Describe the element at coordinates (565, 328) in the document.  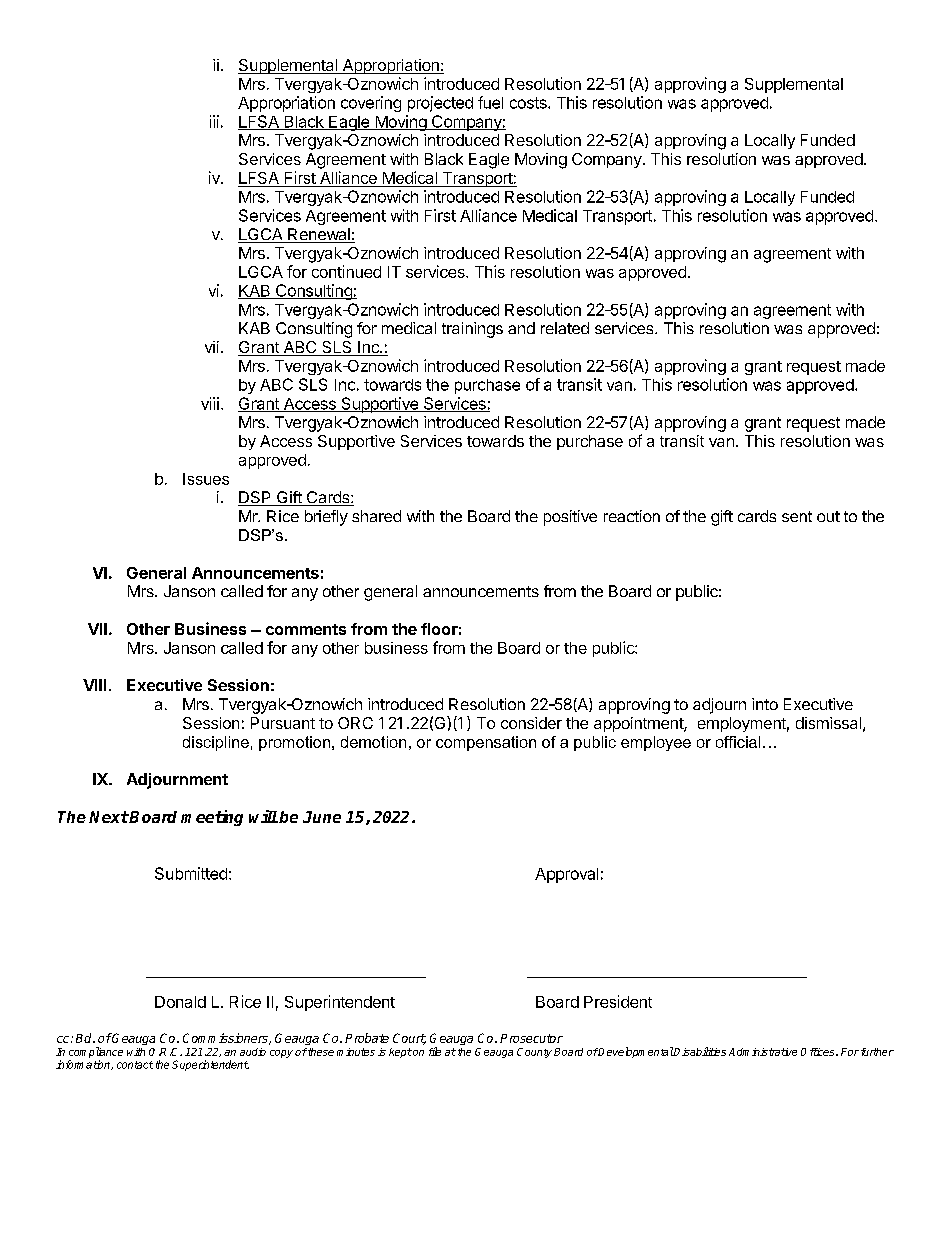
I see `related` at that location.
